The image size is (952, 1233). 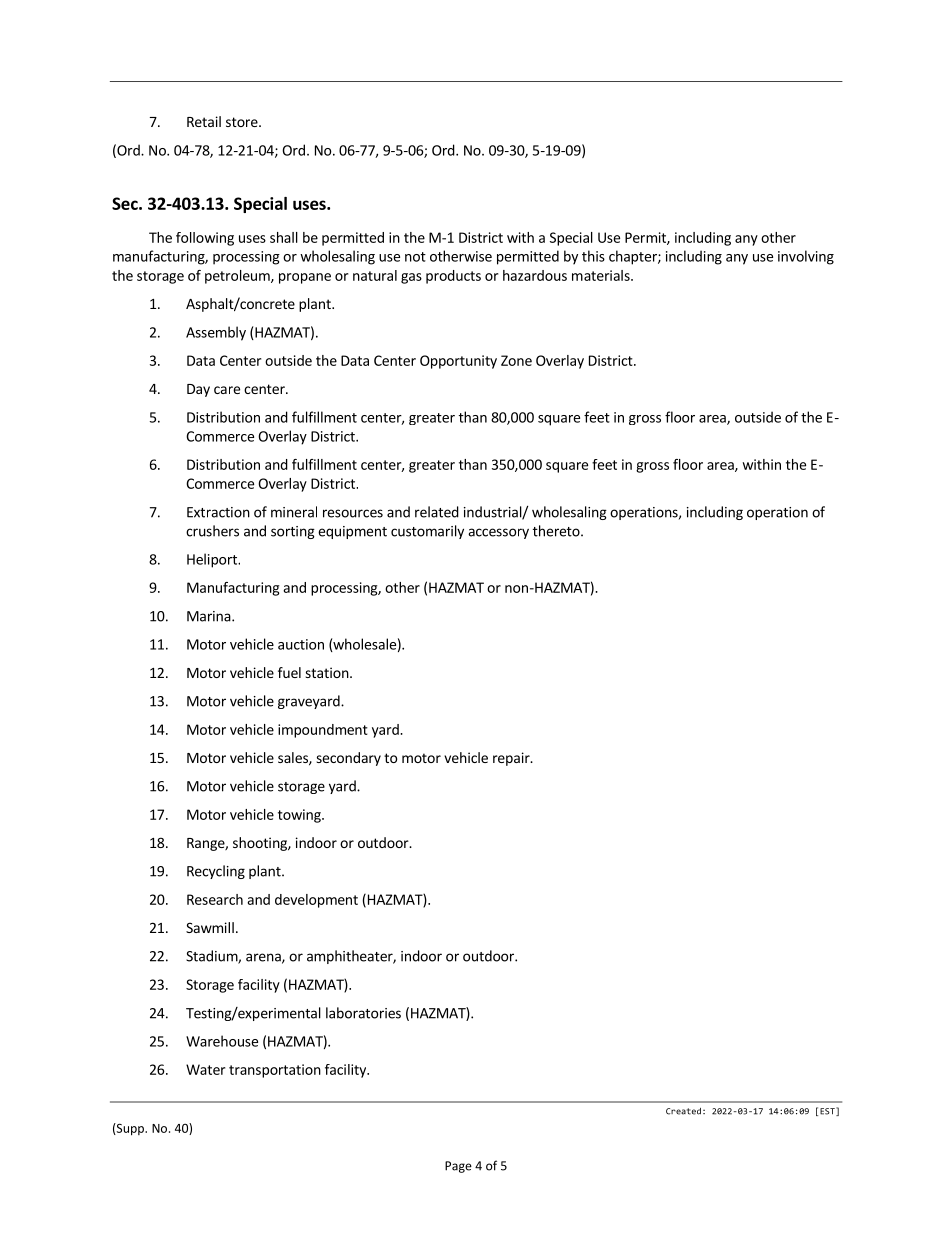 What do you see at coordinates (806, 257) in the screenshot?
I see `involving` at bounding box center [806, 257].
